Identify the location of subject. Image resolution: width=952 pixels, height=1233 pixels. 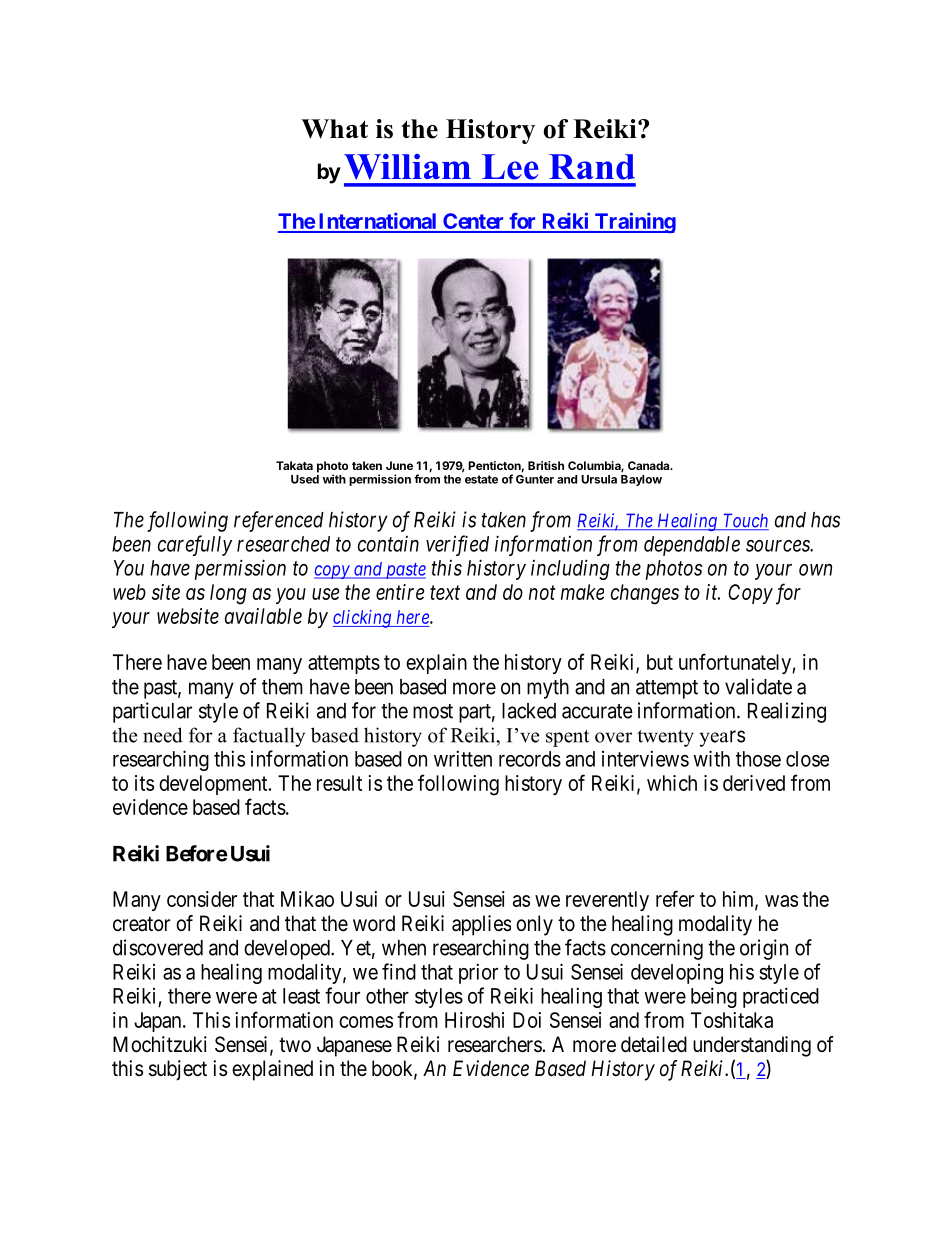
(178, 1070).
